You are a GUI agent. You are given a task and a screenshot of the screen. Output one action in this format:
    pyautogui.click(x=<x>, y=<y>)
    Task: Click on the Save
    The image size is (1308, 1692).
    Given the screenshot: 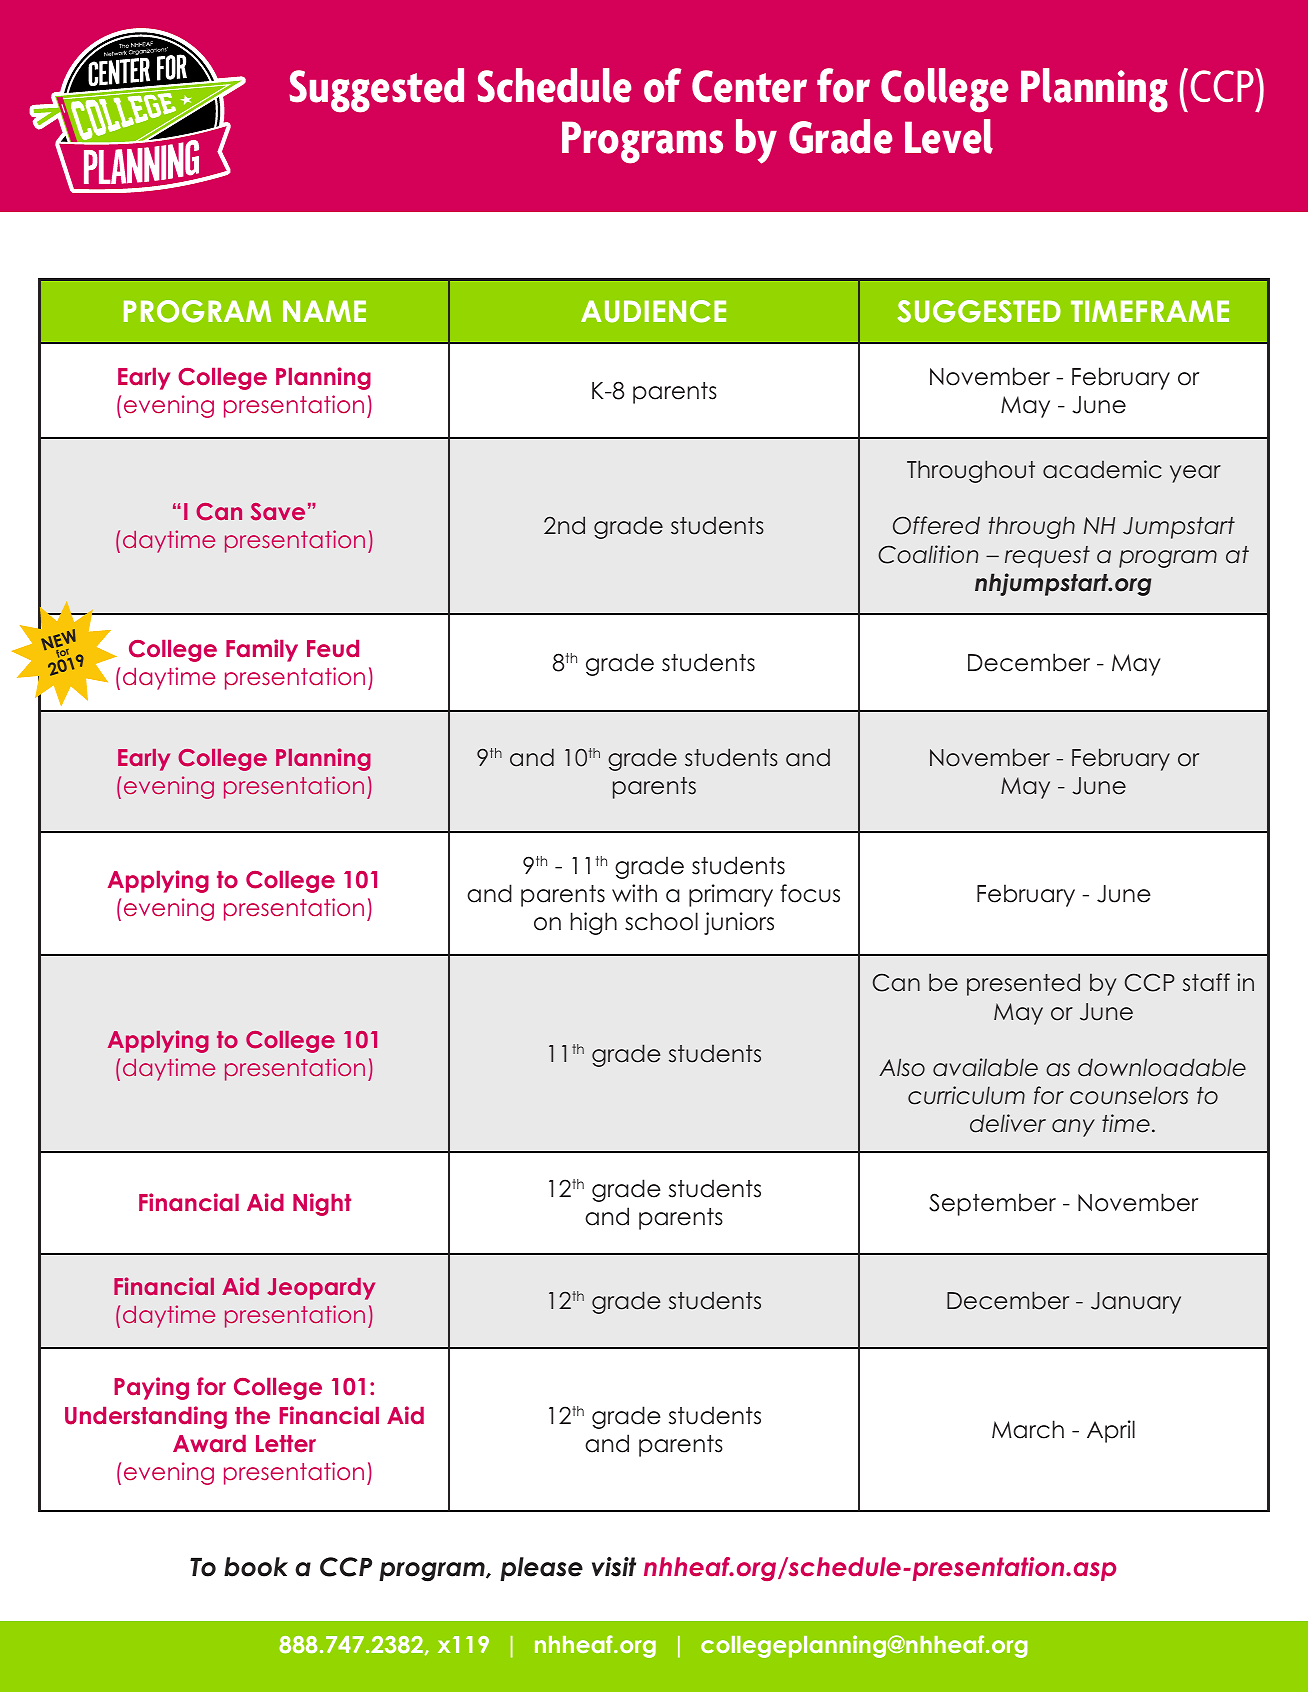 What is the action you would take?
    pyautogui.click(x=278, y=512)
